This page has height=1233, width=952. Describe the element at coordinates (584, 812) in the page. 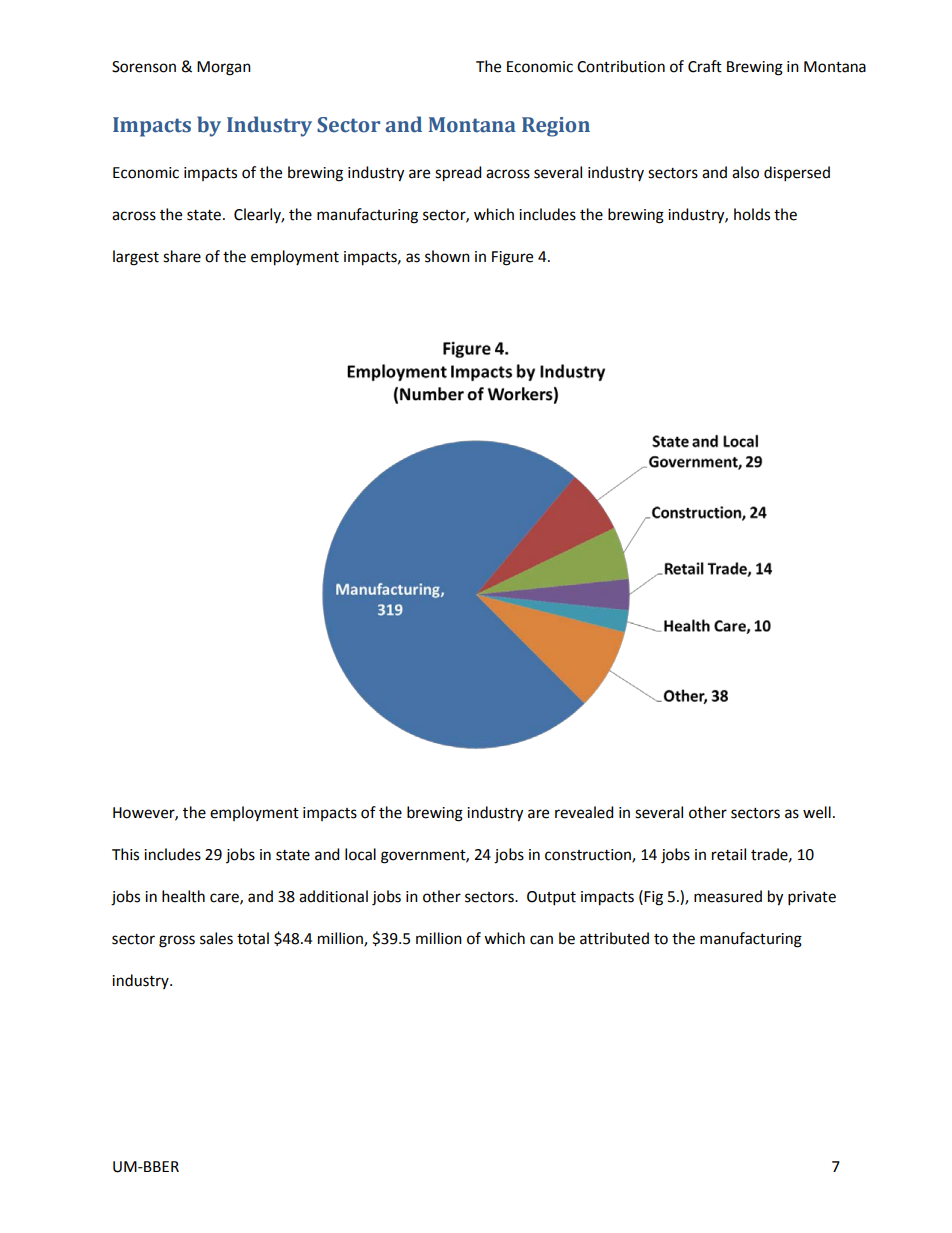

I see `revealed` at that location.
